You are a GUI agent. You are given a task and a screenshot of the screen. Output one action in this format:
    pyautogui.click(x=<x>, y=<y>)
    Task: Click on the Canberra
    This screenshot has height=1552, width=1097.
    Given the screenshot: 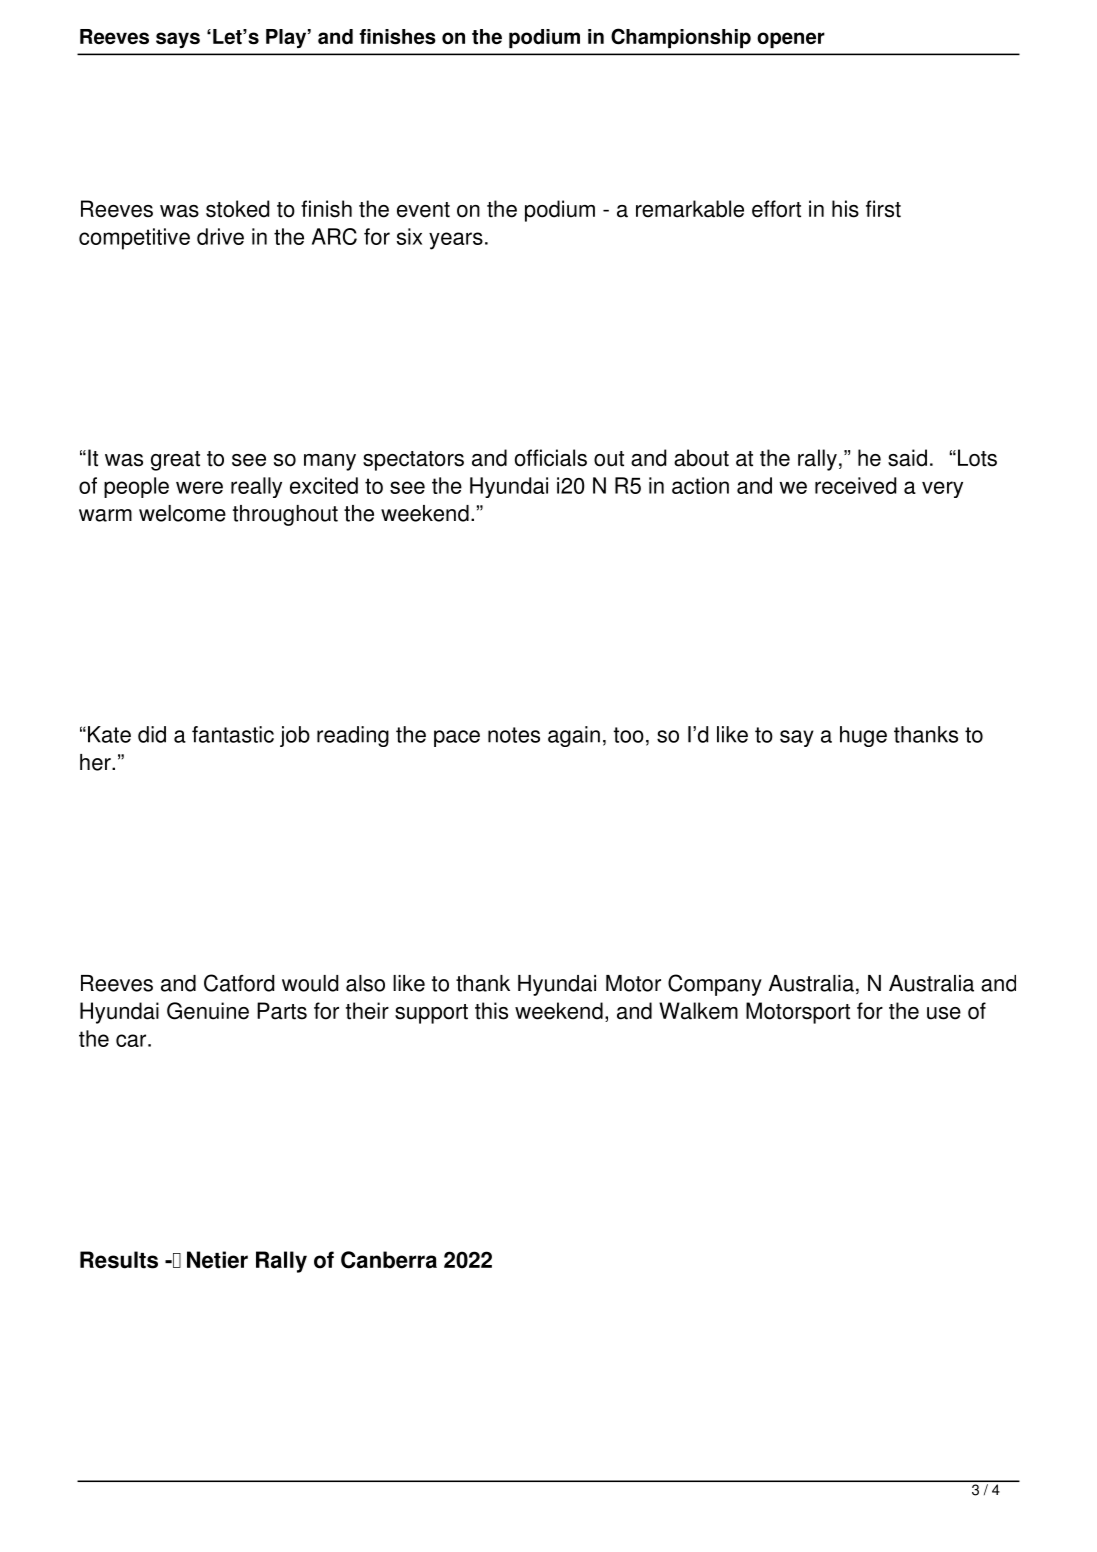 What is the action you would take?
    pyautogui.click(x=389, y=1260)
